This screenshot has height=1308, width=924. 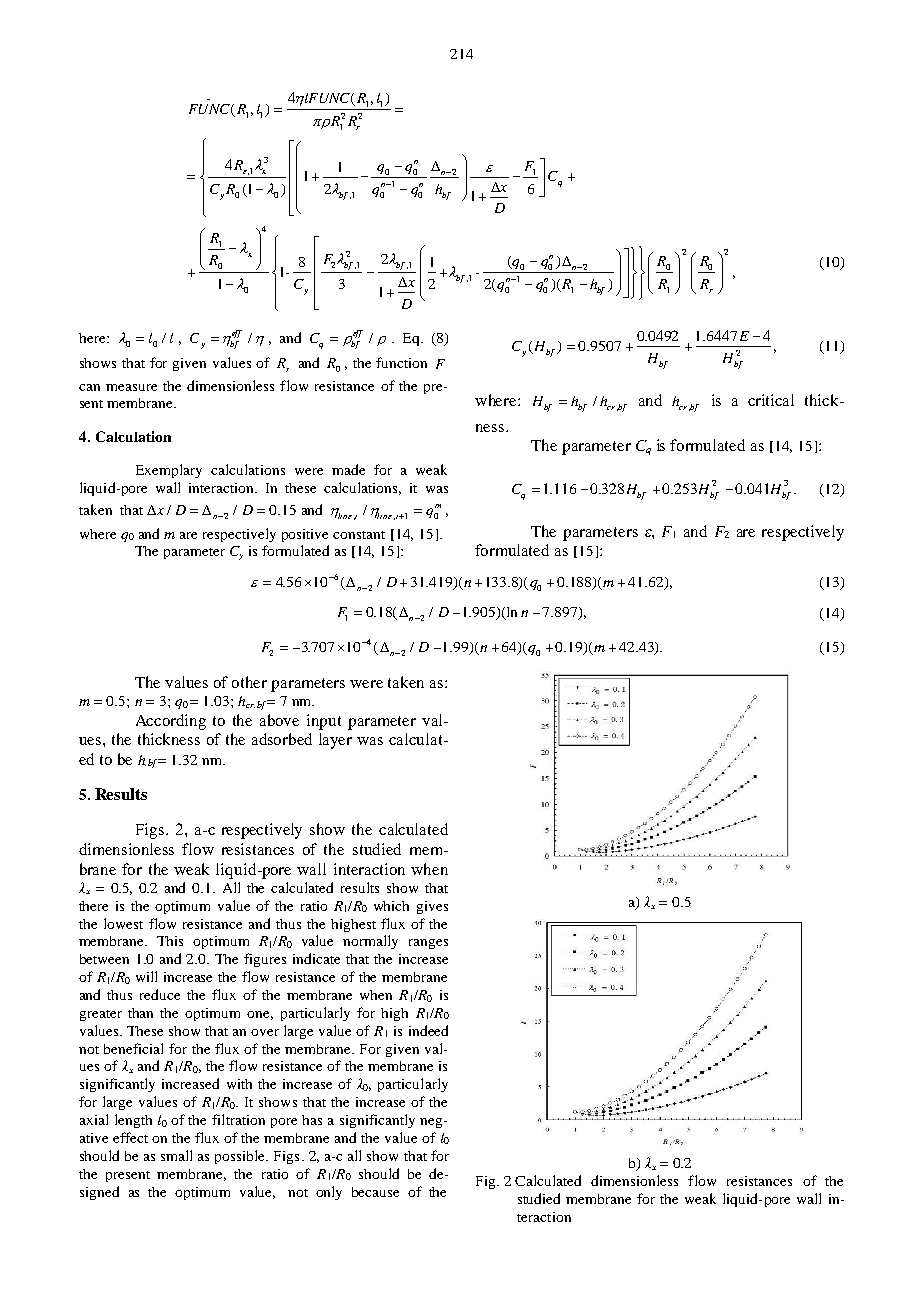 I want to click on positive, so click(x=305, y=535).
